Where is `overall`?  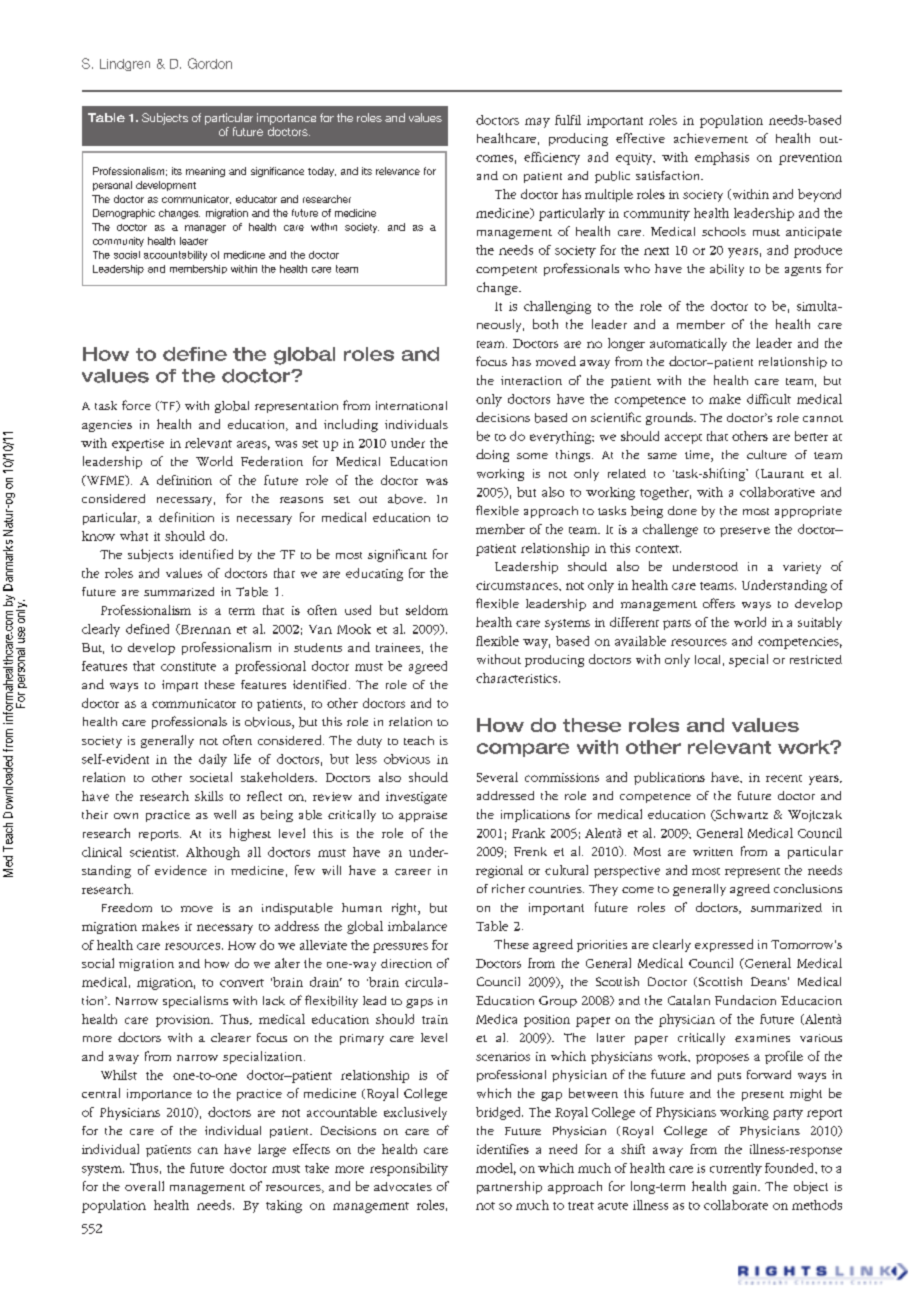
overall is located at coordinates (144, 1186).
